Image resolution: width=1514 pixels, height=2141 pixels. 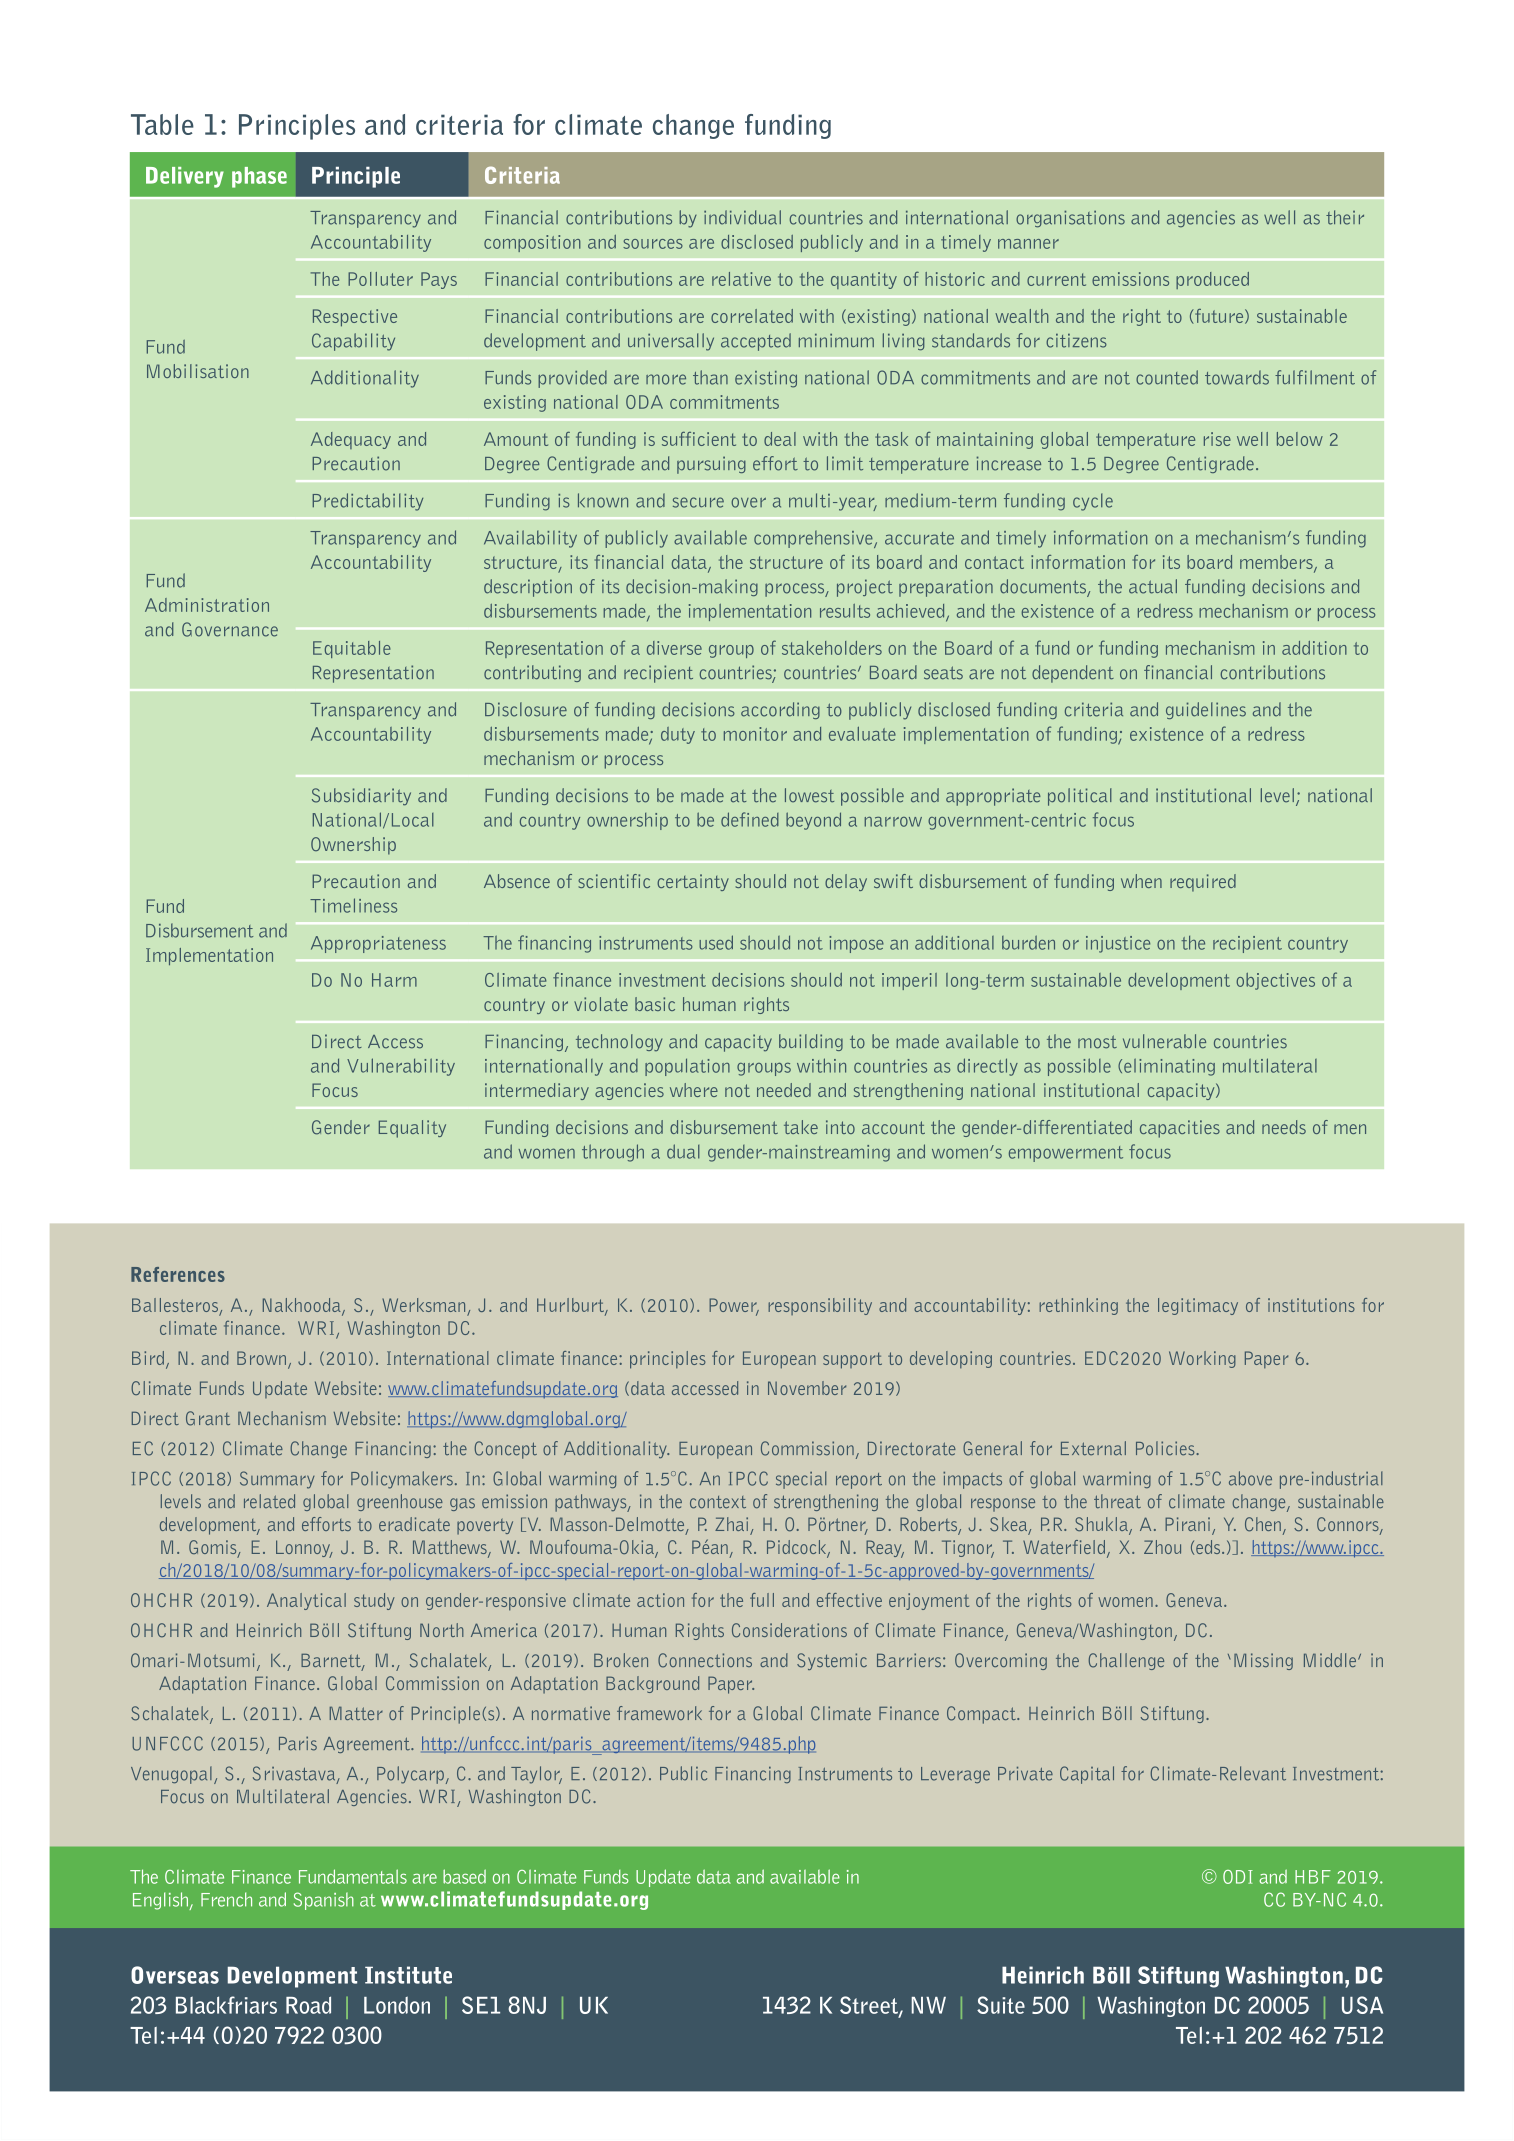 I want to click on Working, so click(x=1202, y=1359).
